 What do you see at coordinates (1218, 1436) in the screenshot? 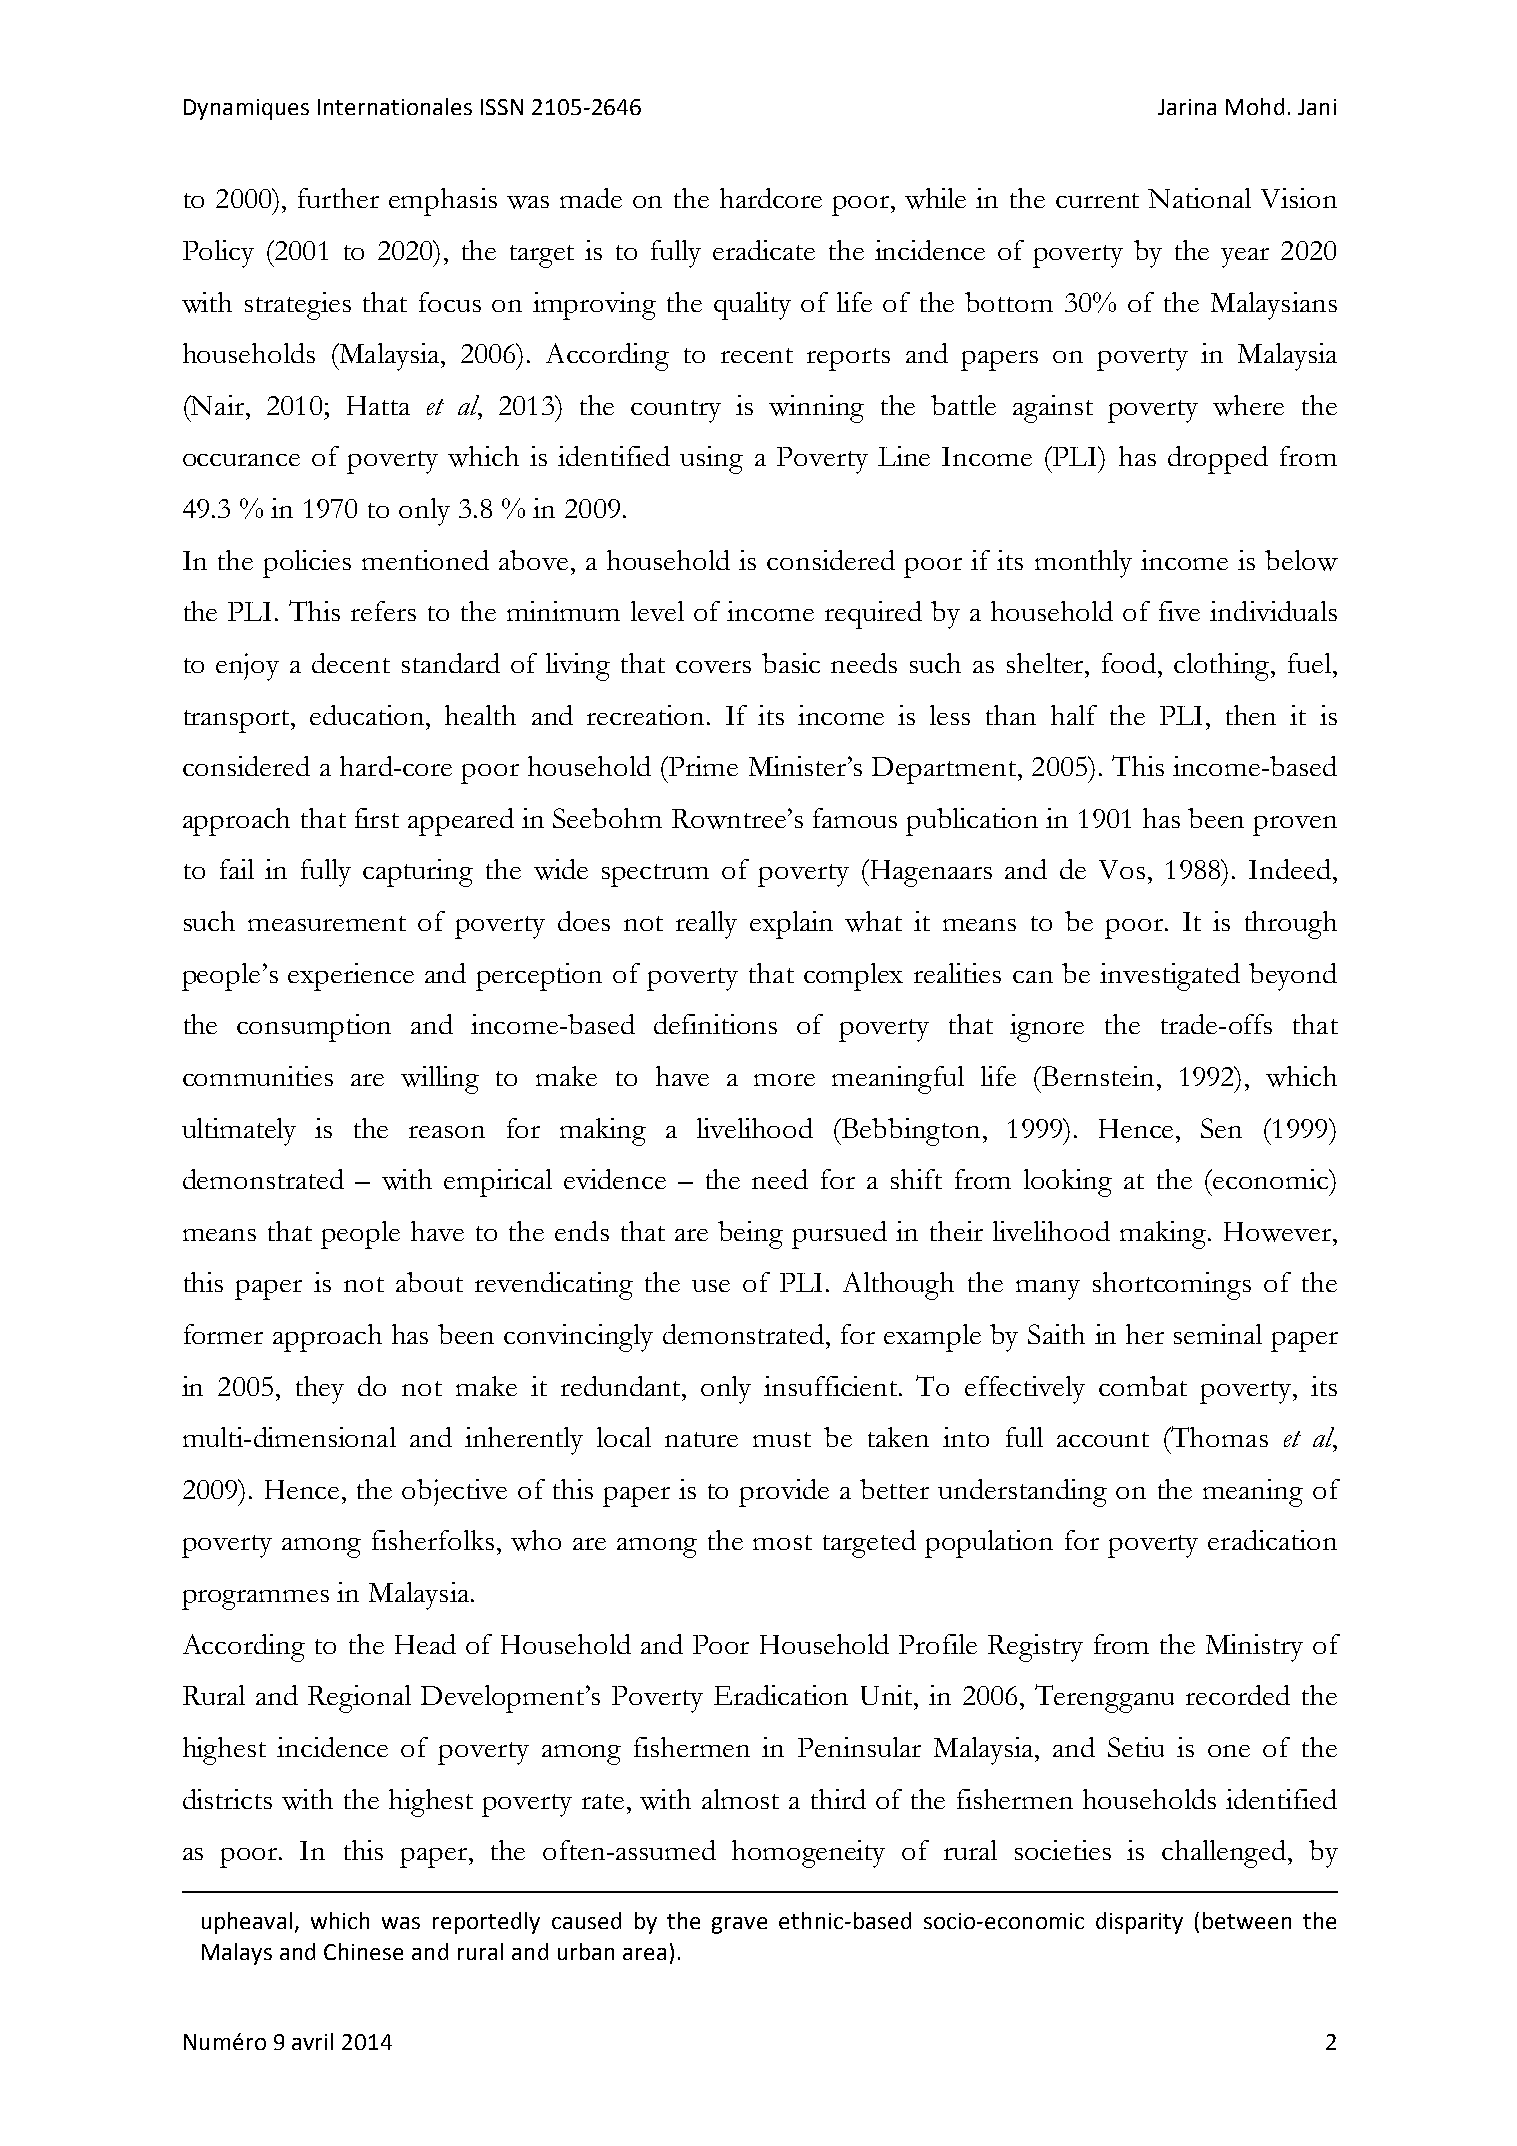
I see `Thomas` at bounding box center [1218, 1436].
